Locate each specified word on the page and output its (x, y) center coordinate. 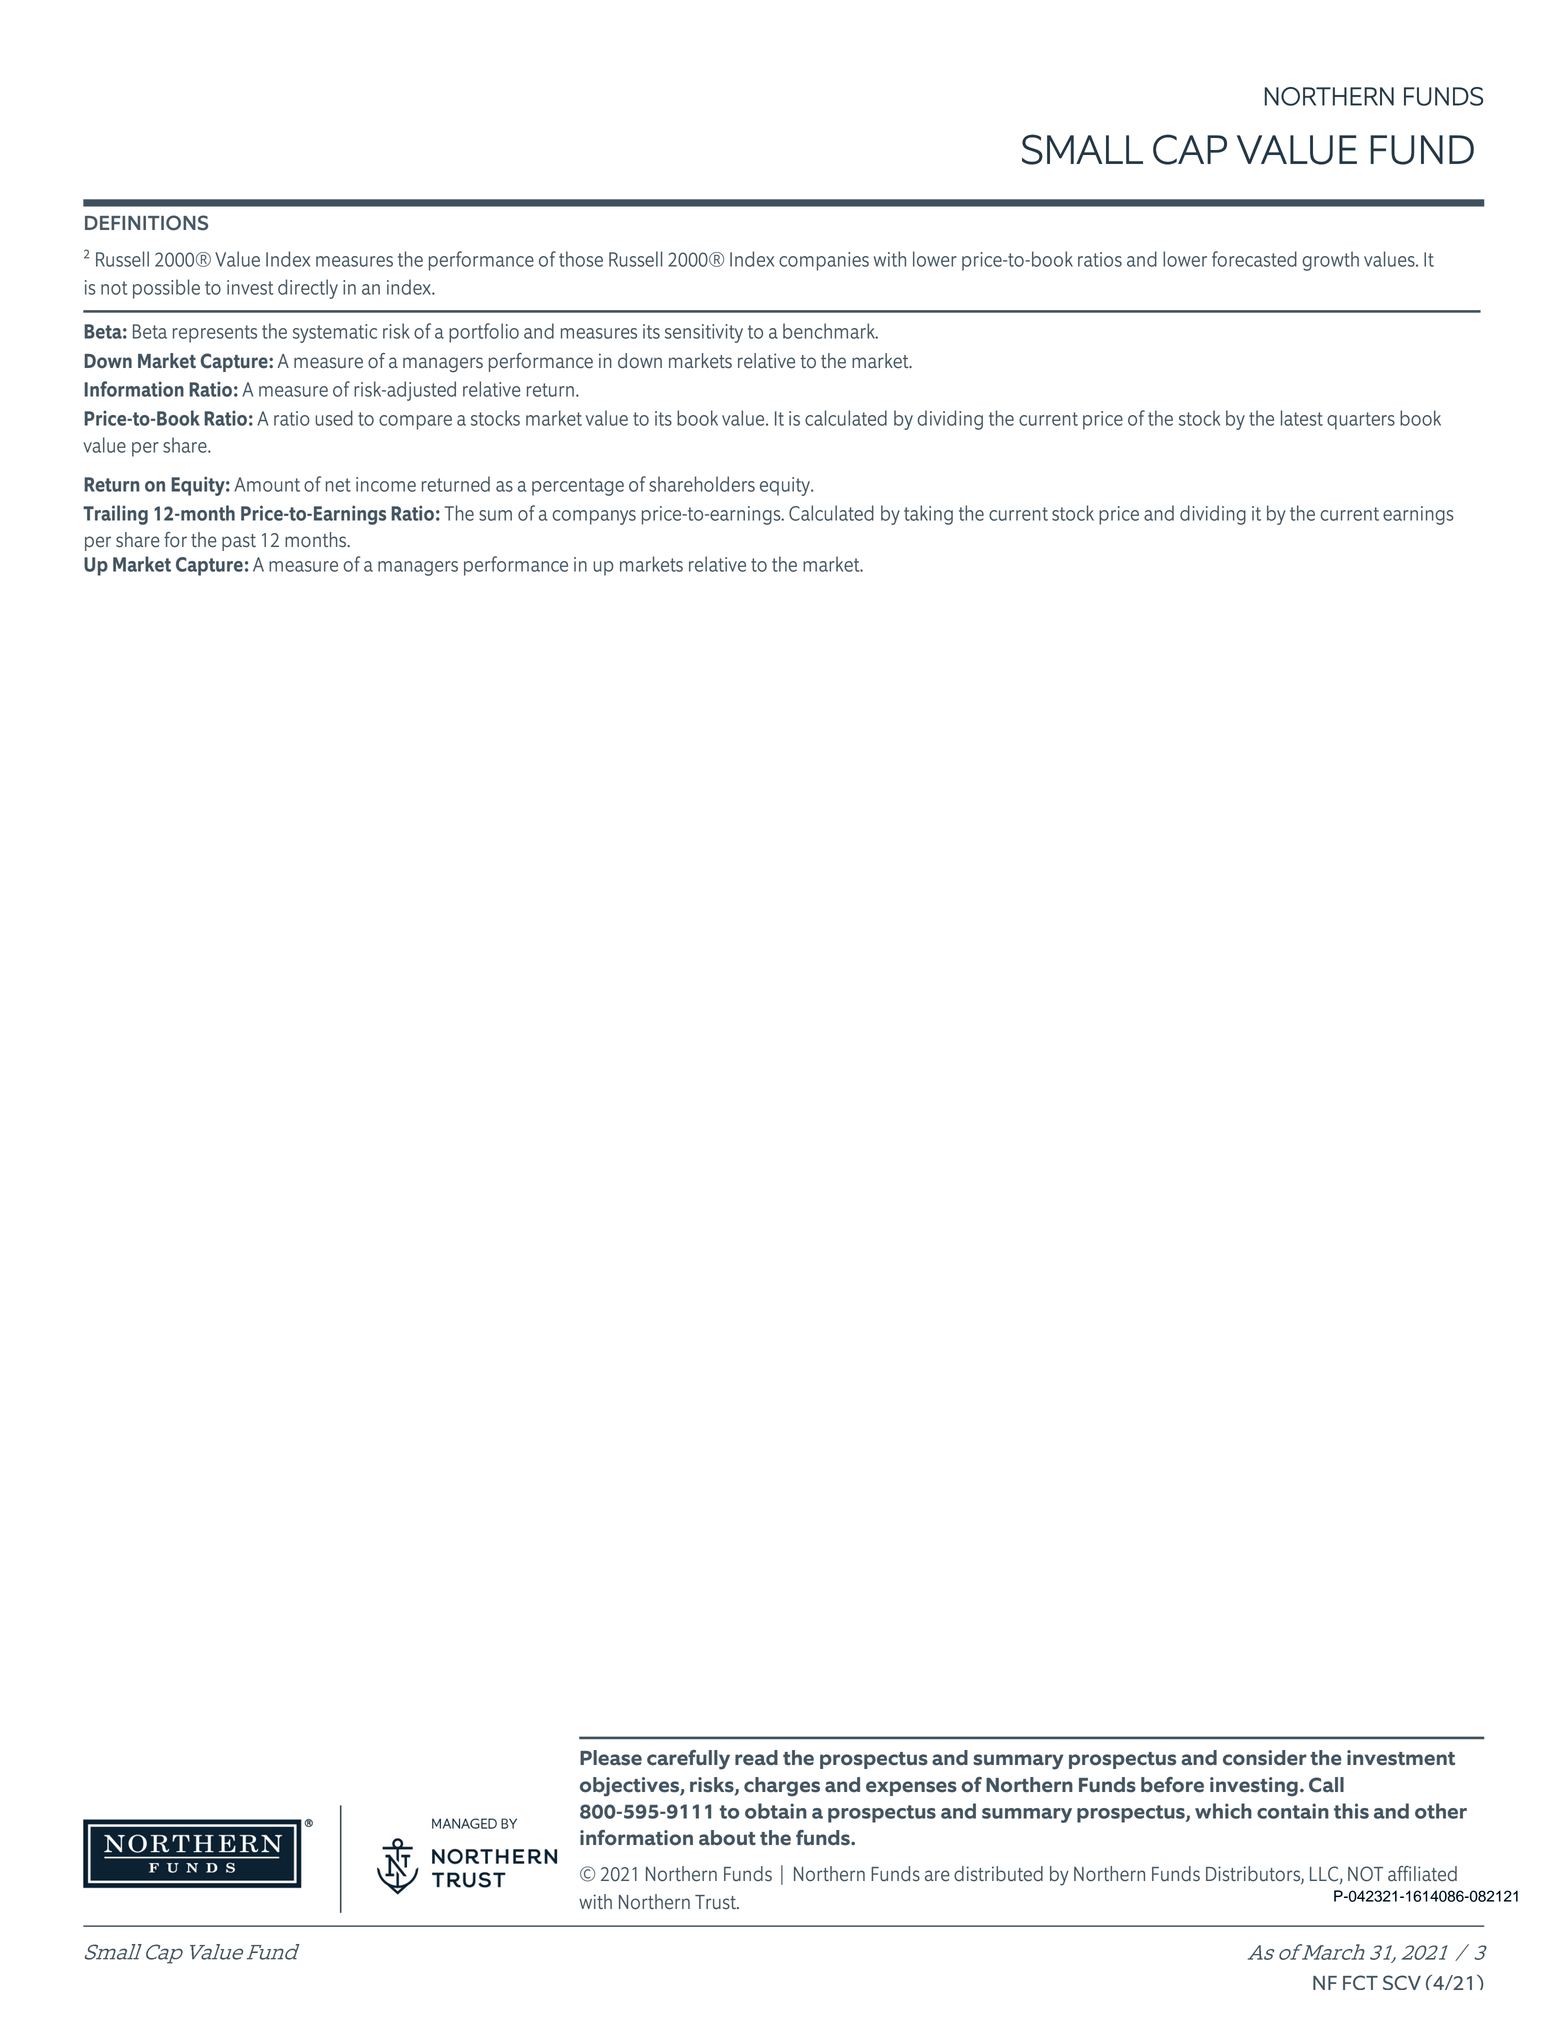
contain (1293, 1811)
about (727, 1838)
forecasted (1254, 259)
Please (611, 1758)
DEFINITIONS (146, 223)
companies (824, 261)
